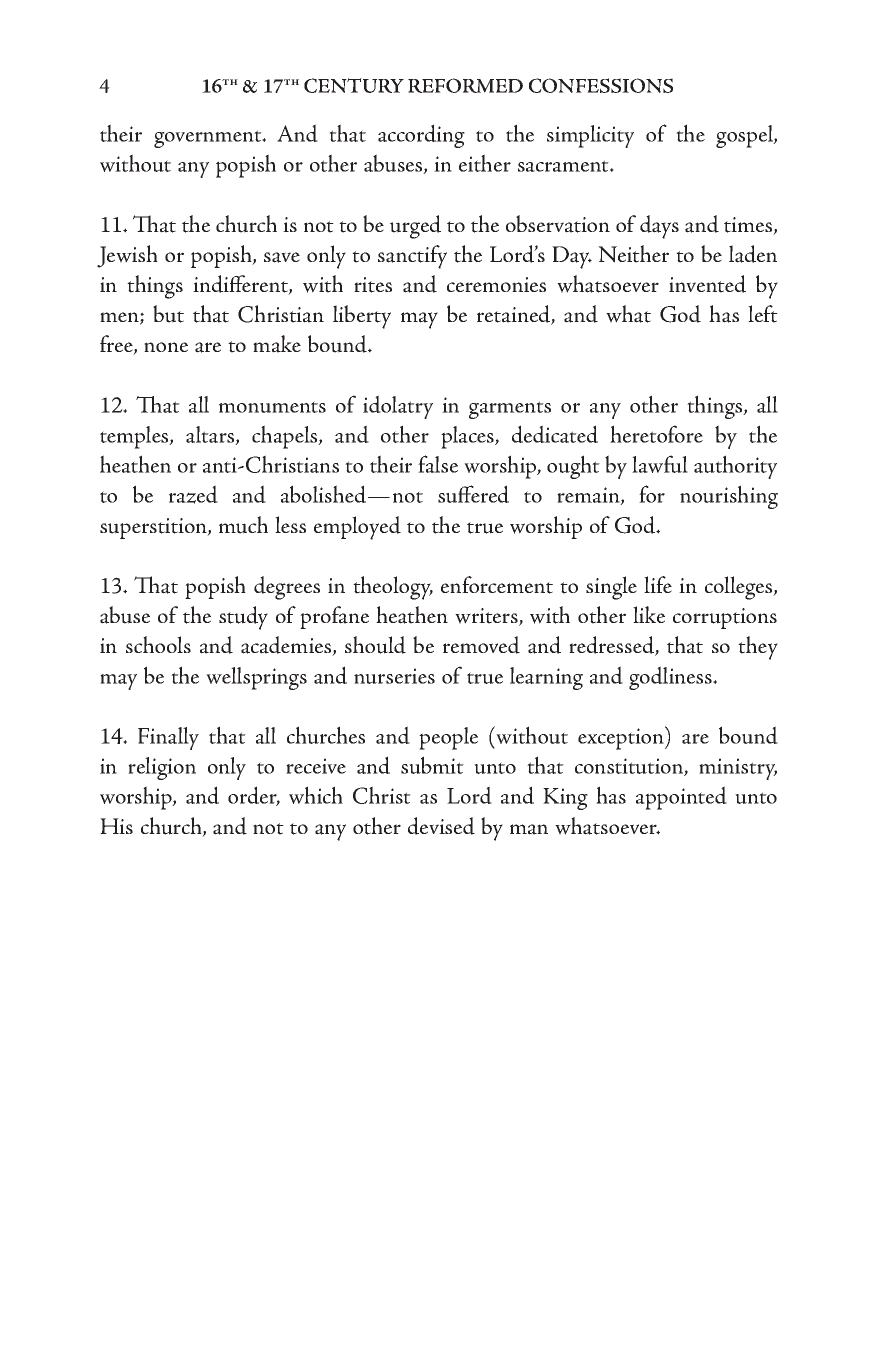 This screenshot has width=896, height=1345. Describe the element at coordinates (465, 85) in the screenshot. I see `REFORMED` at that location.
